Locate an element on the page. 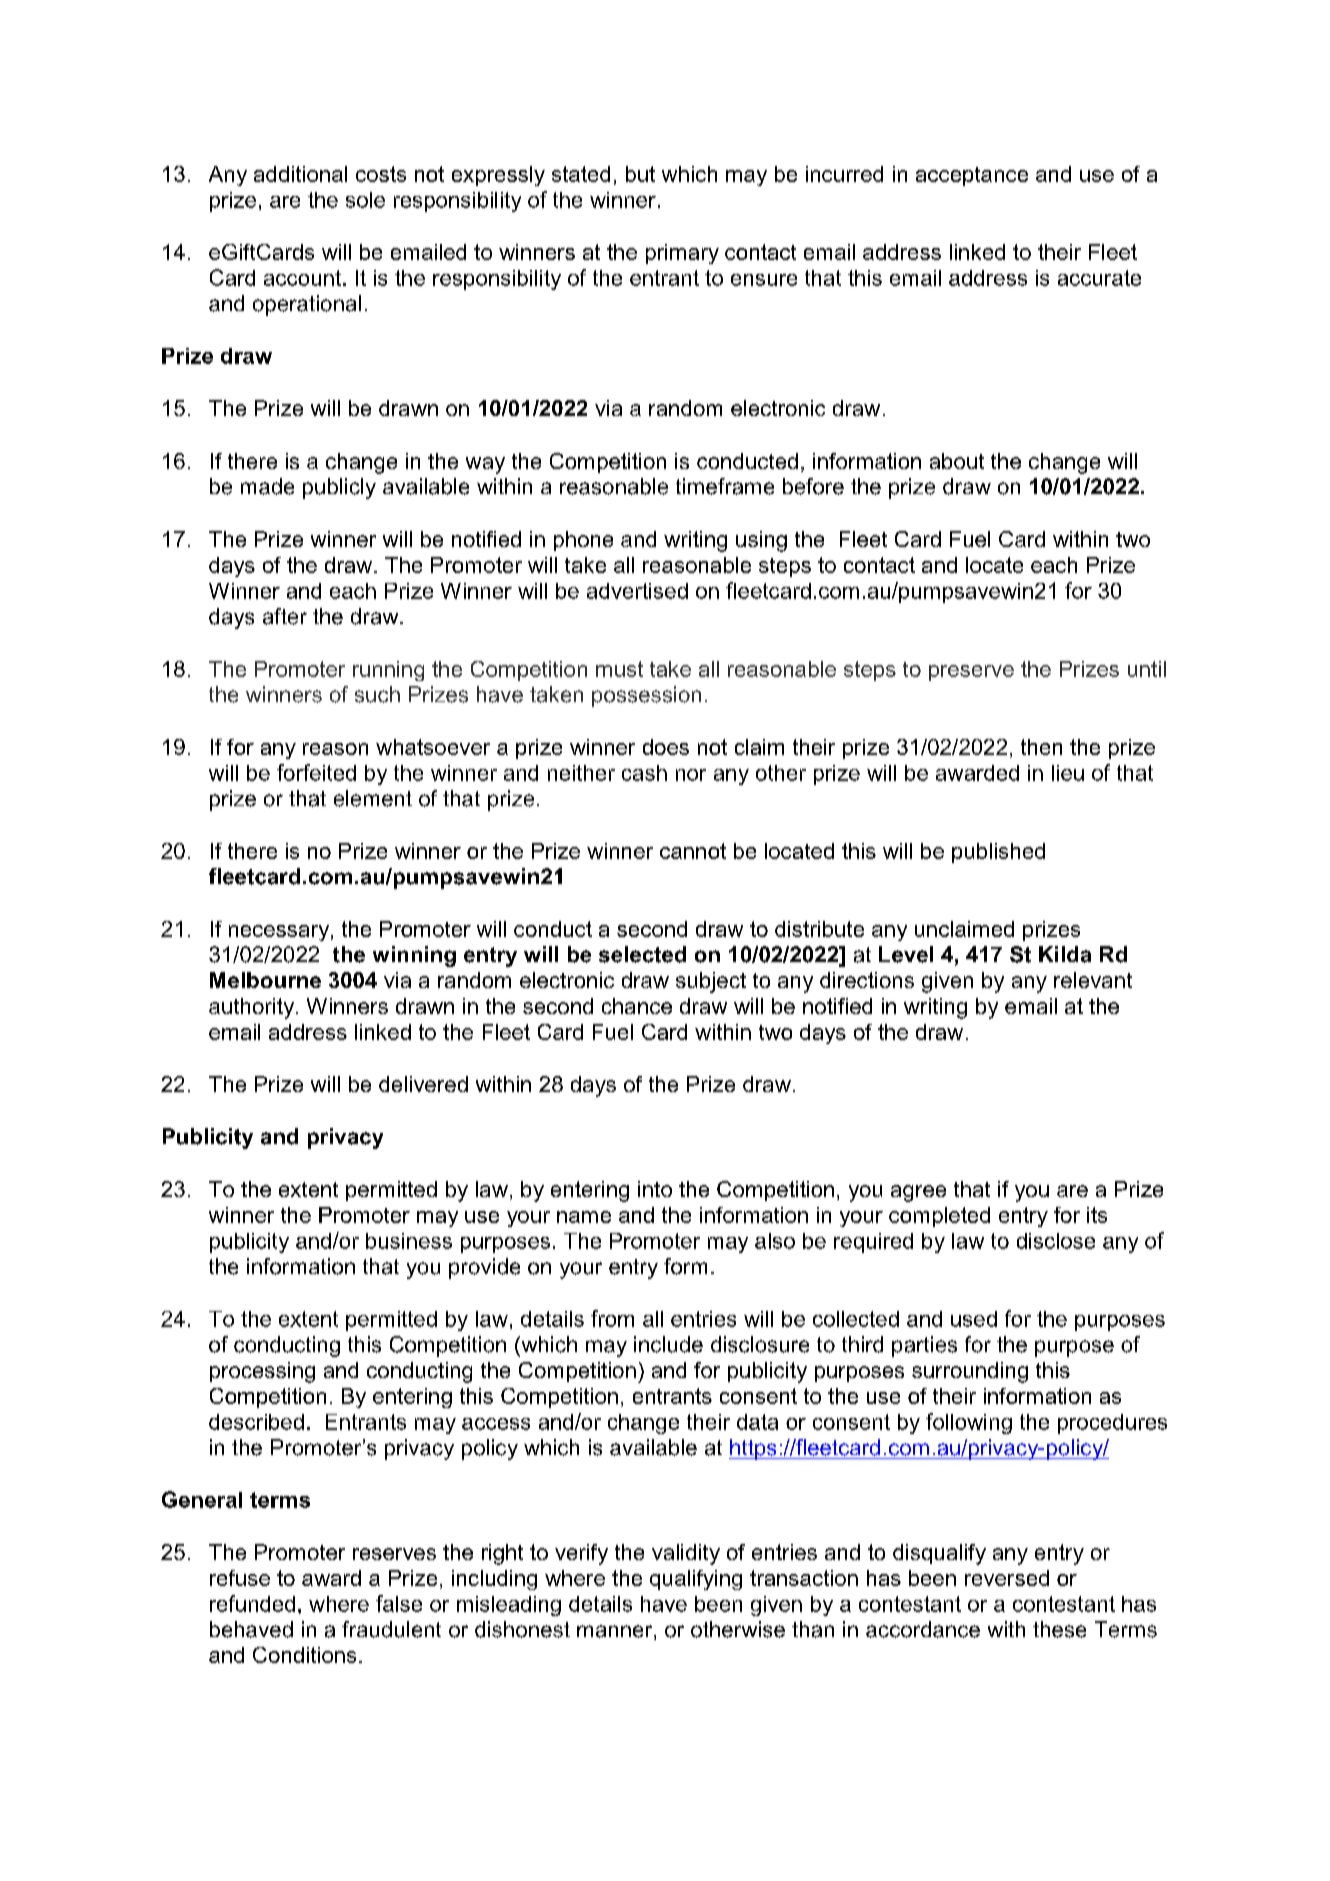 This image has height=1881, width=1330. sole is located at coordinates (365, 200).
